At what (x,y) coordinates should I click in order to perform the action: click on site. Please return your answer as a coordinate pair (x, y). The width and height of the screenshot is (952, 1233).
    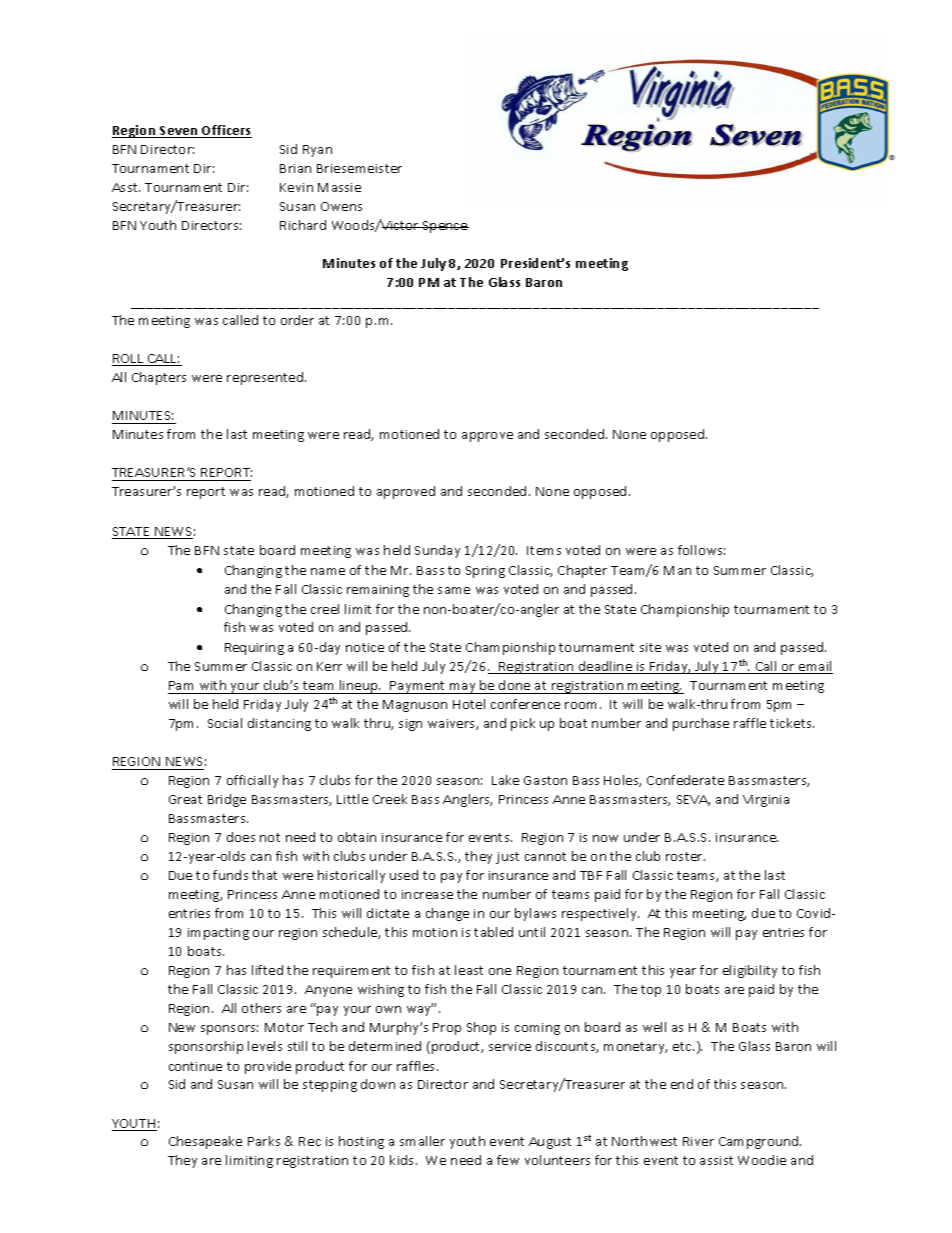
    Looking at the image, I should click on (650, 647).
